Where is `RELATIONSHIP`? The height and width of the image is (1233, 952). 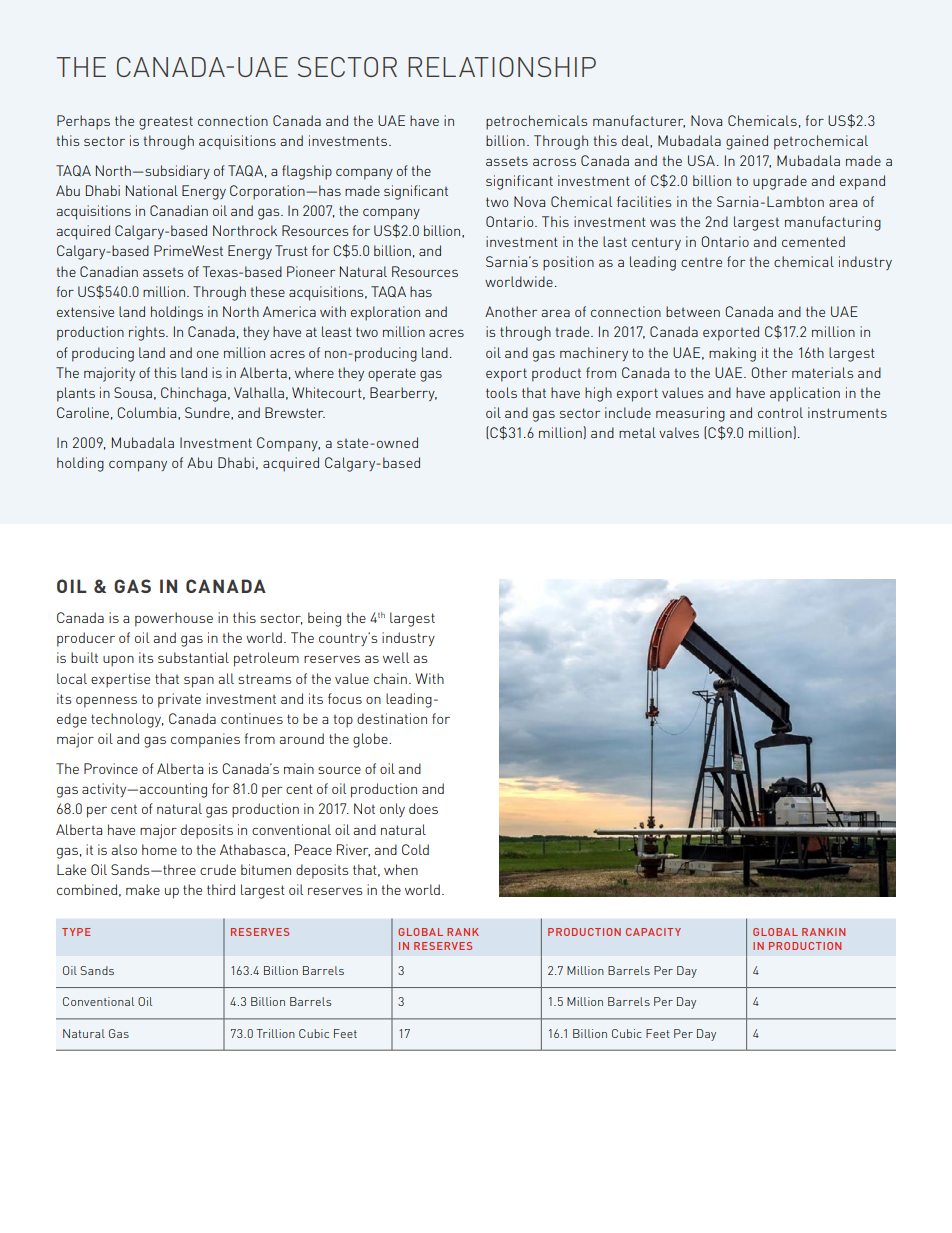 RELATIONSHIP is located at coordinates (502, 67).
